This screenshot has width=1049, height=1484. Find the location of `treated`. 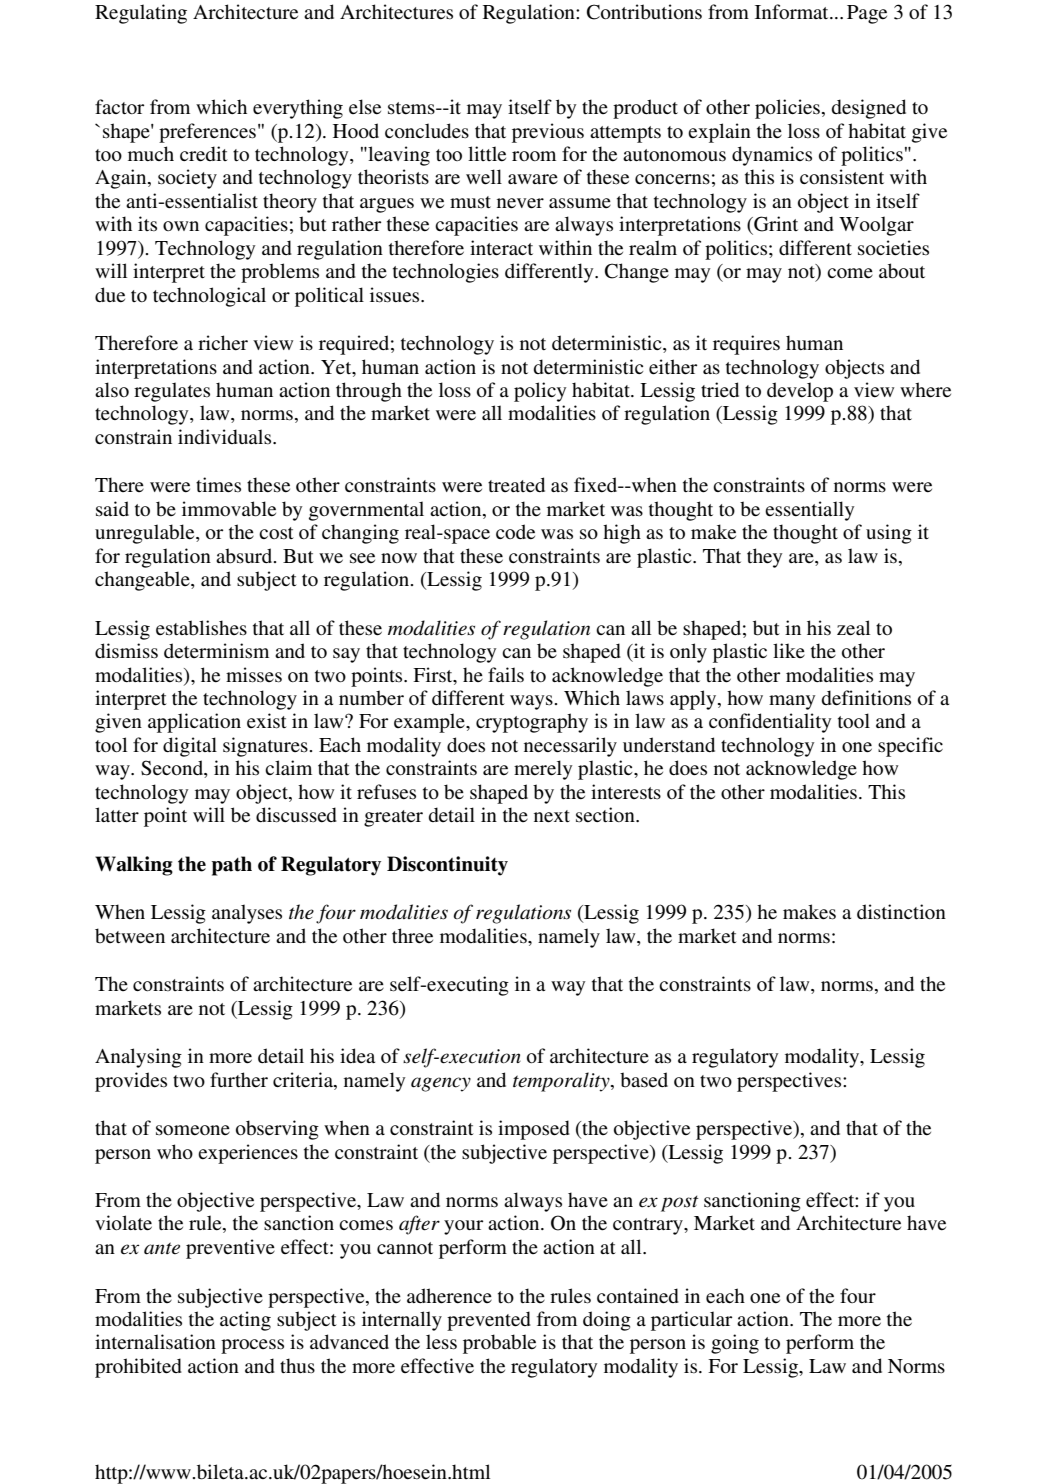

treated is located at coordinates (516, 484).
